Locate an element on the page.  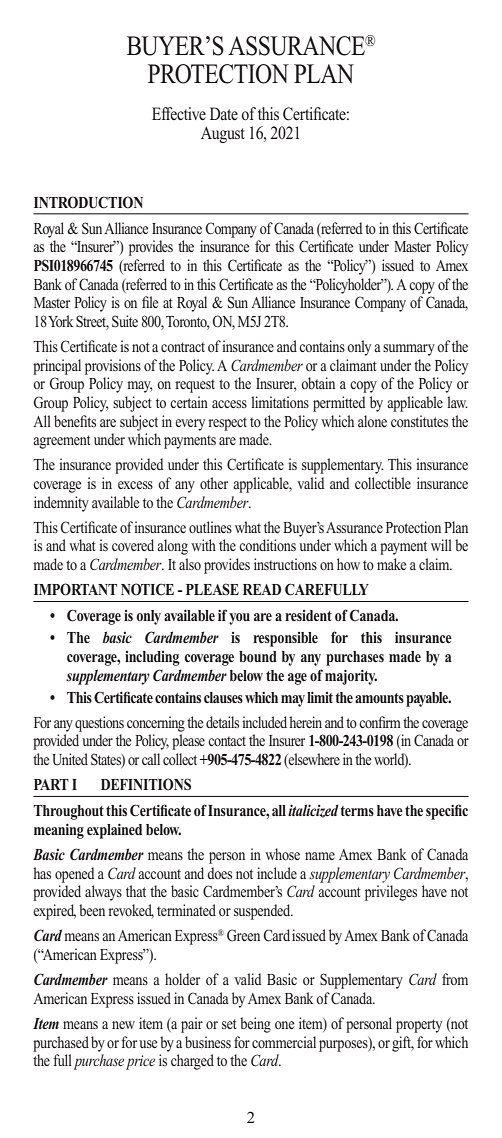
new is located at coordinates (123, 1025).
